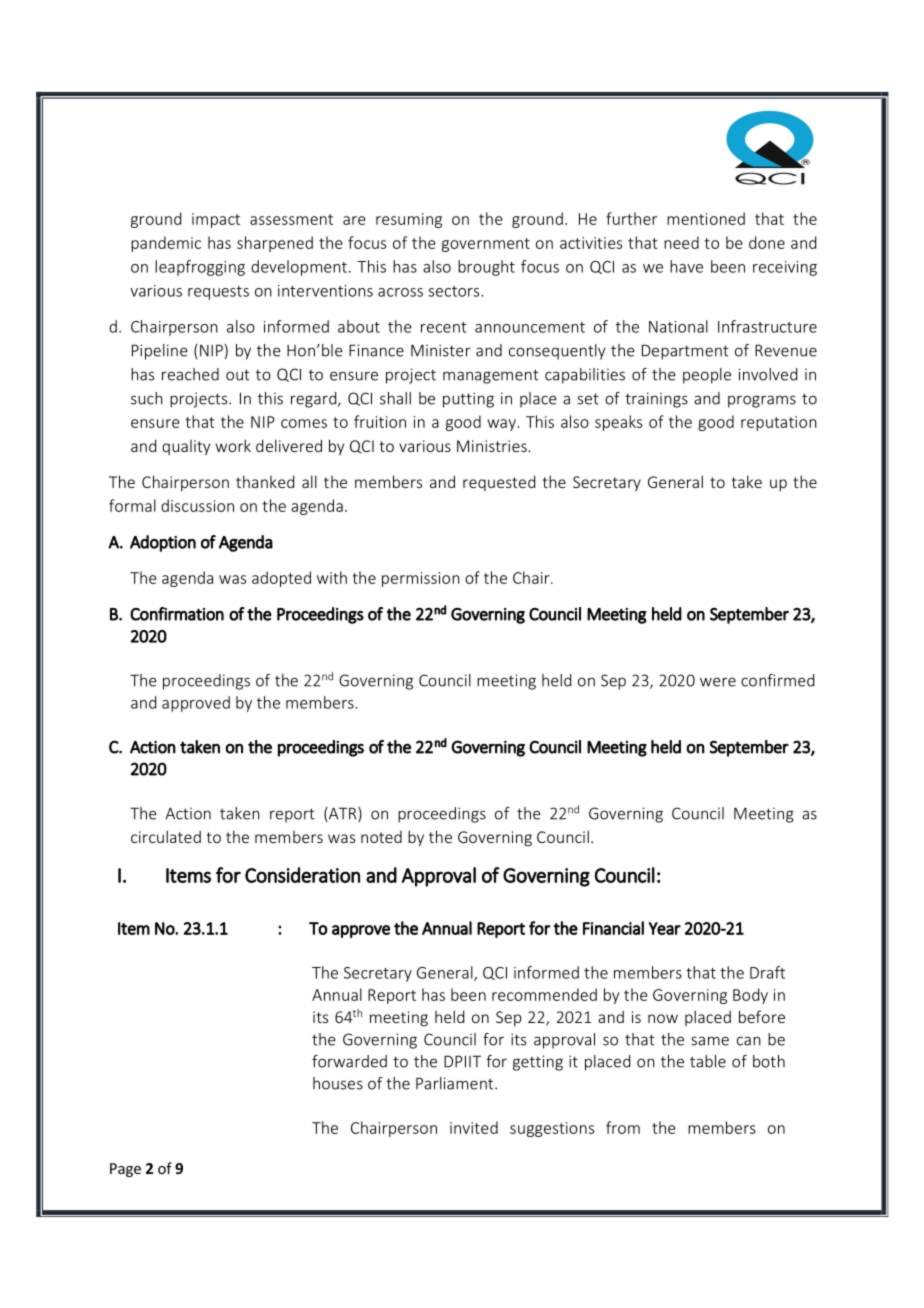 The image size is (924, 1308). Describe the element at coordinates (186, 447) in the image. I see `quality` at that location.
